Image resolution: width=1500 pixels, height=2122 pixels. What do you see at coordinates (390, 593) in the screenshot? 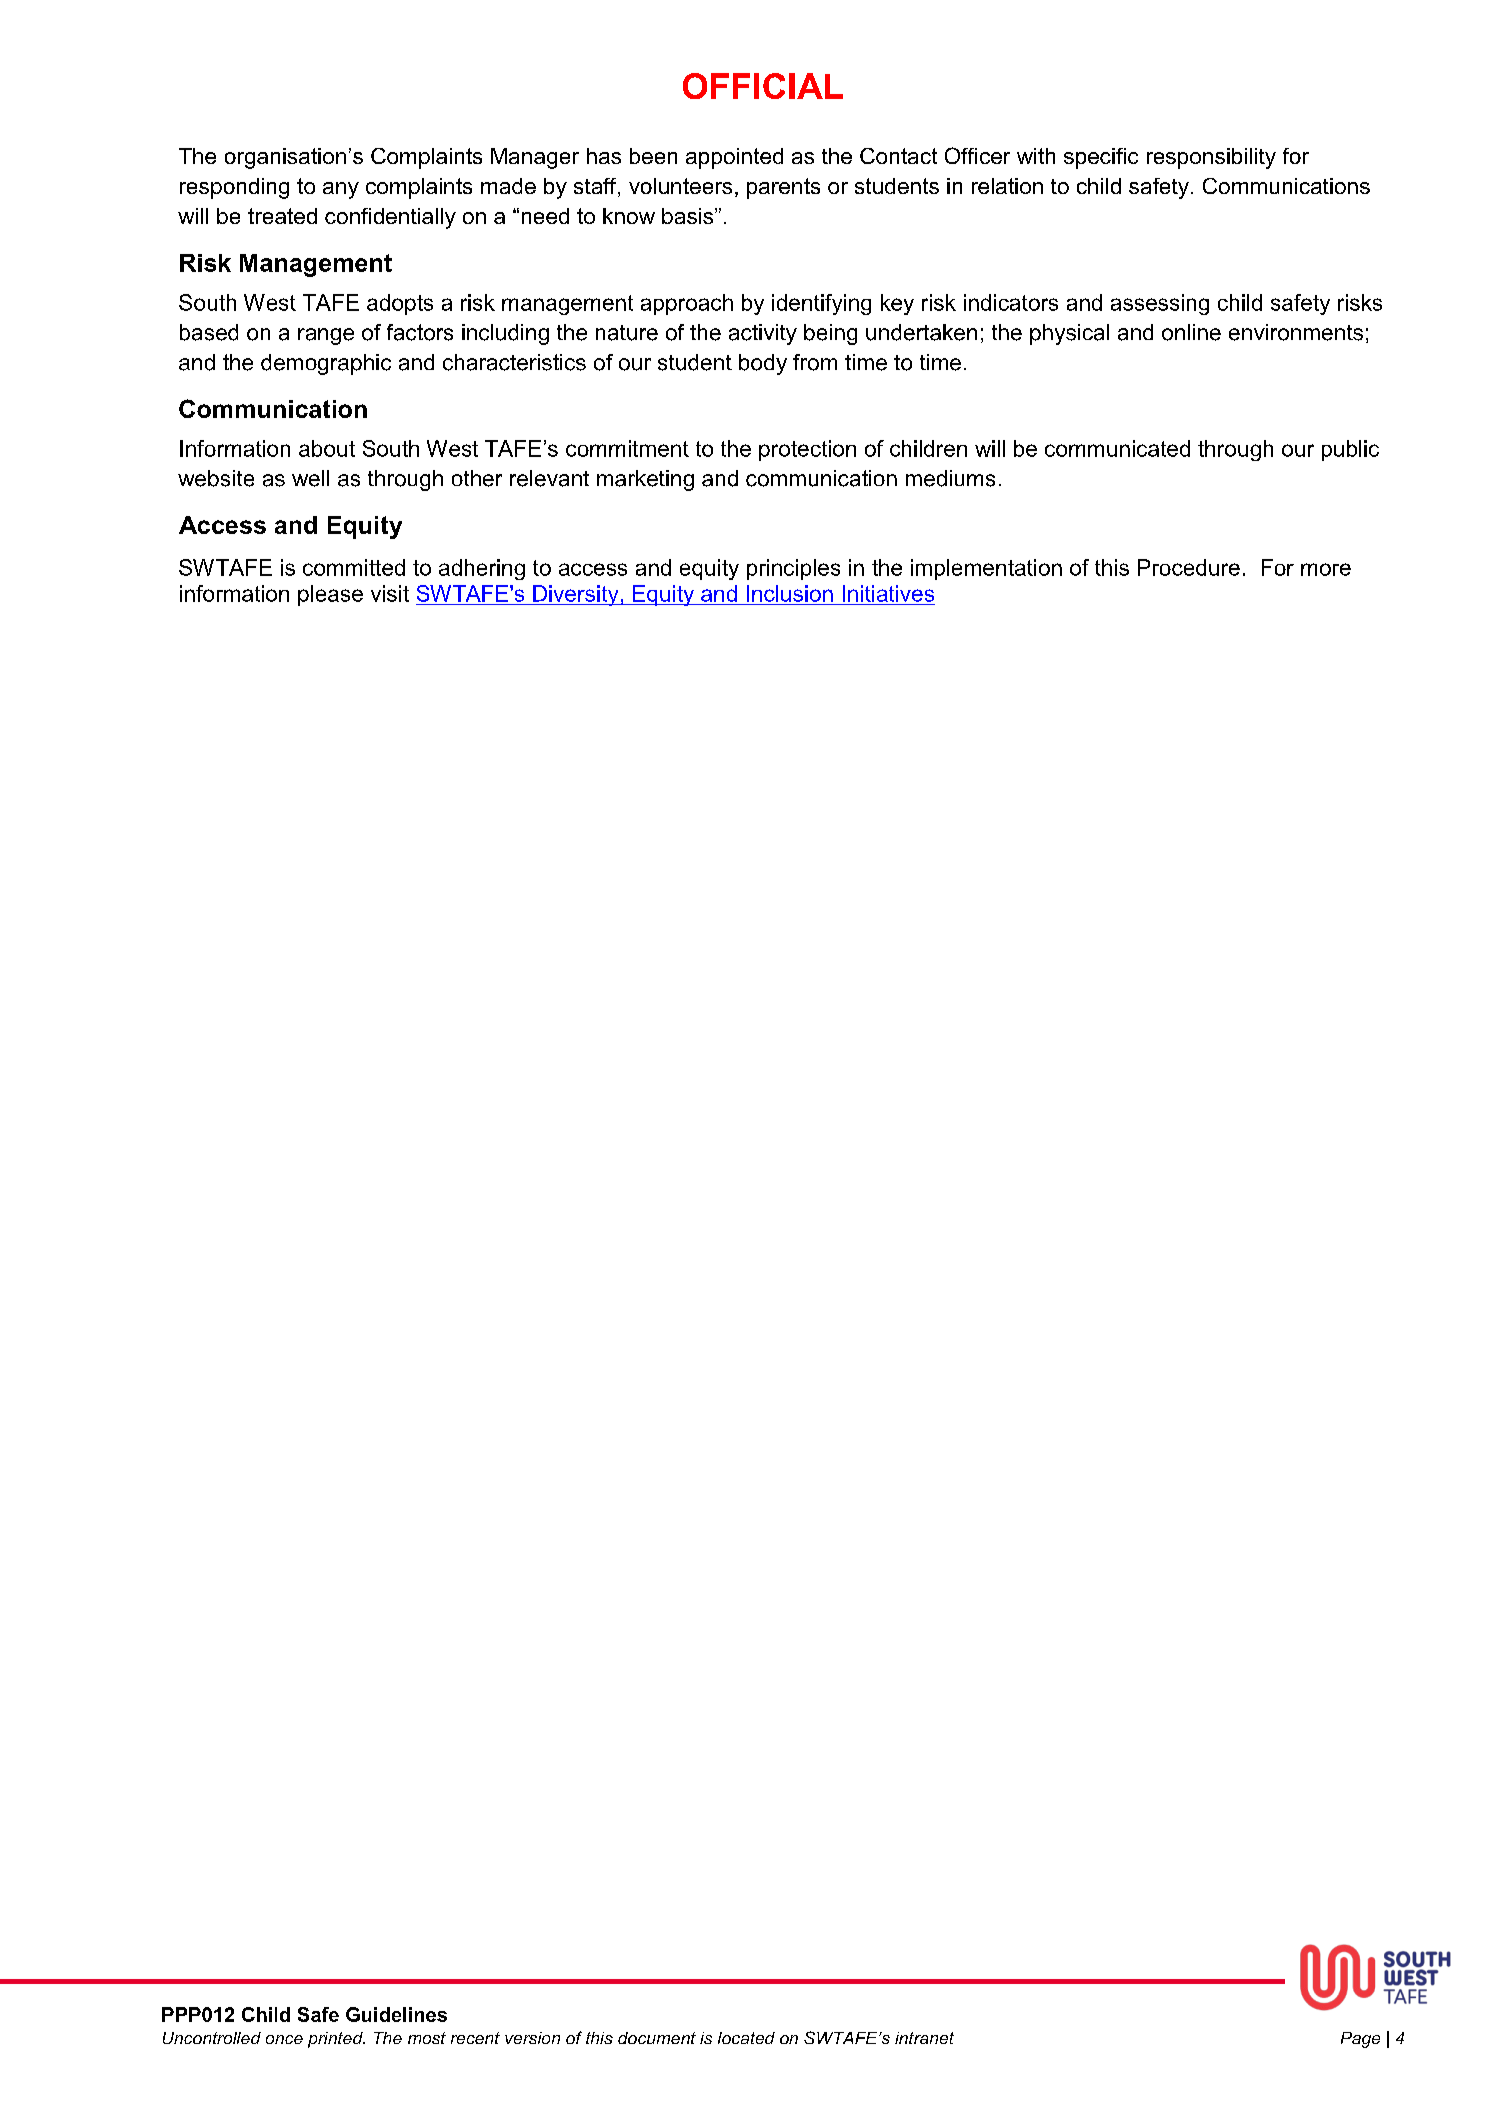
I see `visit` at bounding box center [390, 593].
